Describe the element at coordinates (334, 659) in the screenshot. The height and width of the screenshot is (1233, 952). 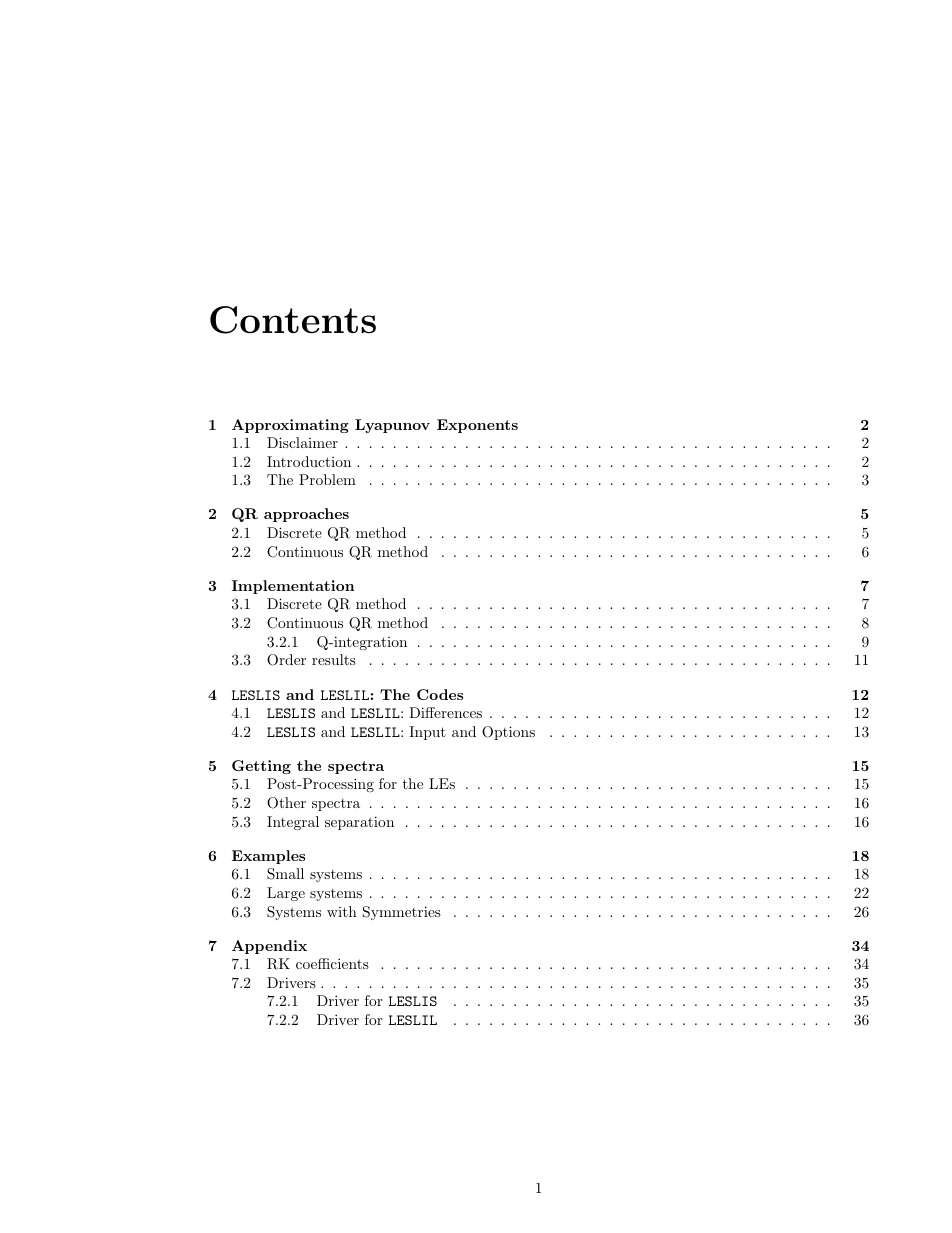
I see `results` at that location.
